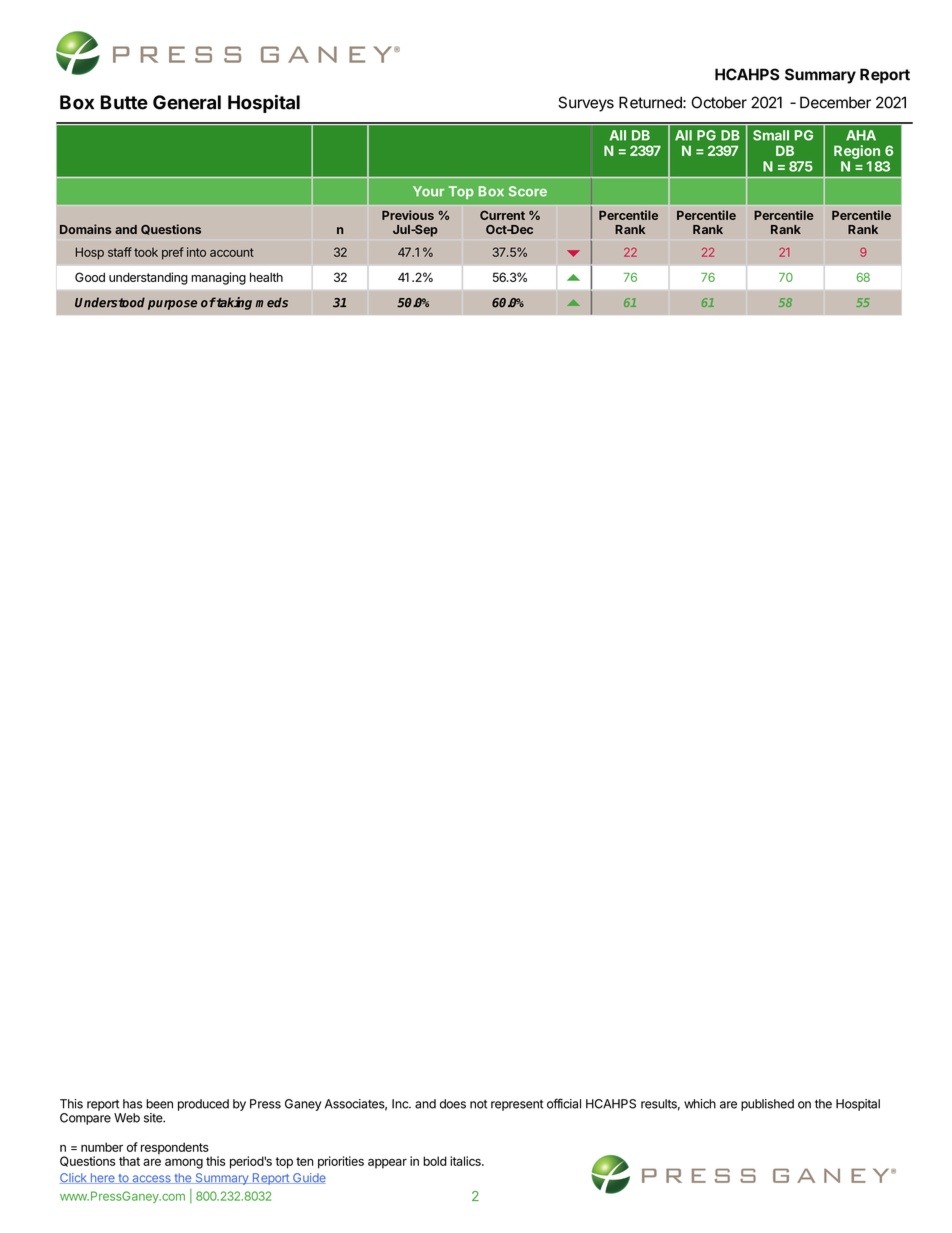 The width and height of the image is (952, 1233). I want to click on Your, so click(429, 191).
